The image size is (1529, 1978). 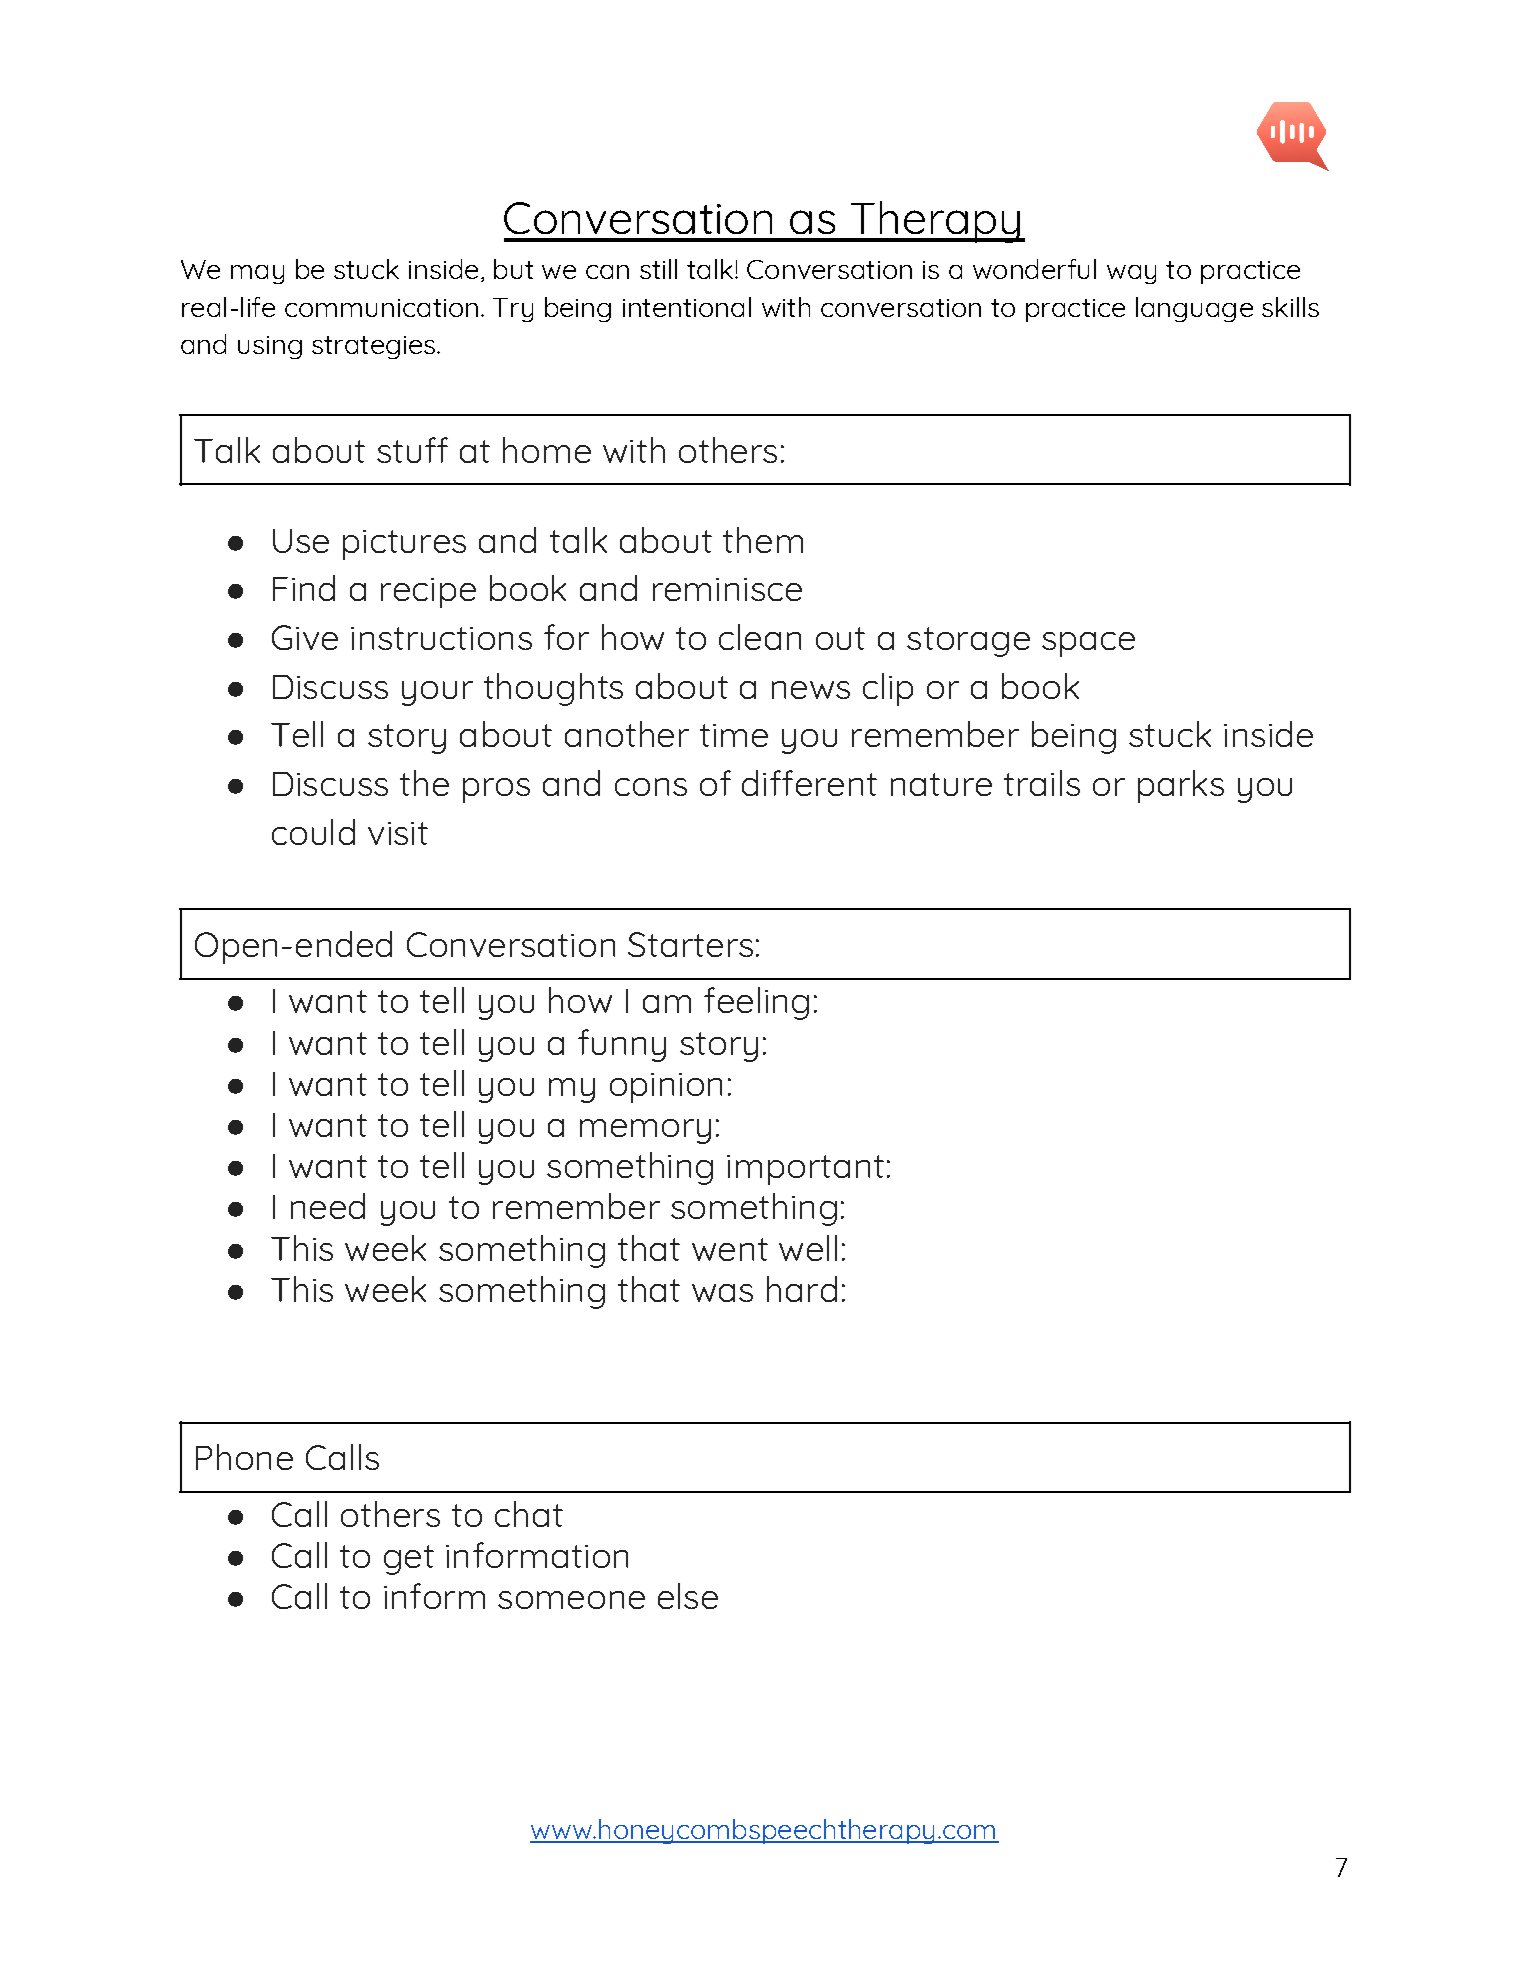 I want to click on communication, so click(x=381, y=308).
